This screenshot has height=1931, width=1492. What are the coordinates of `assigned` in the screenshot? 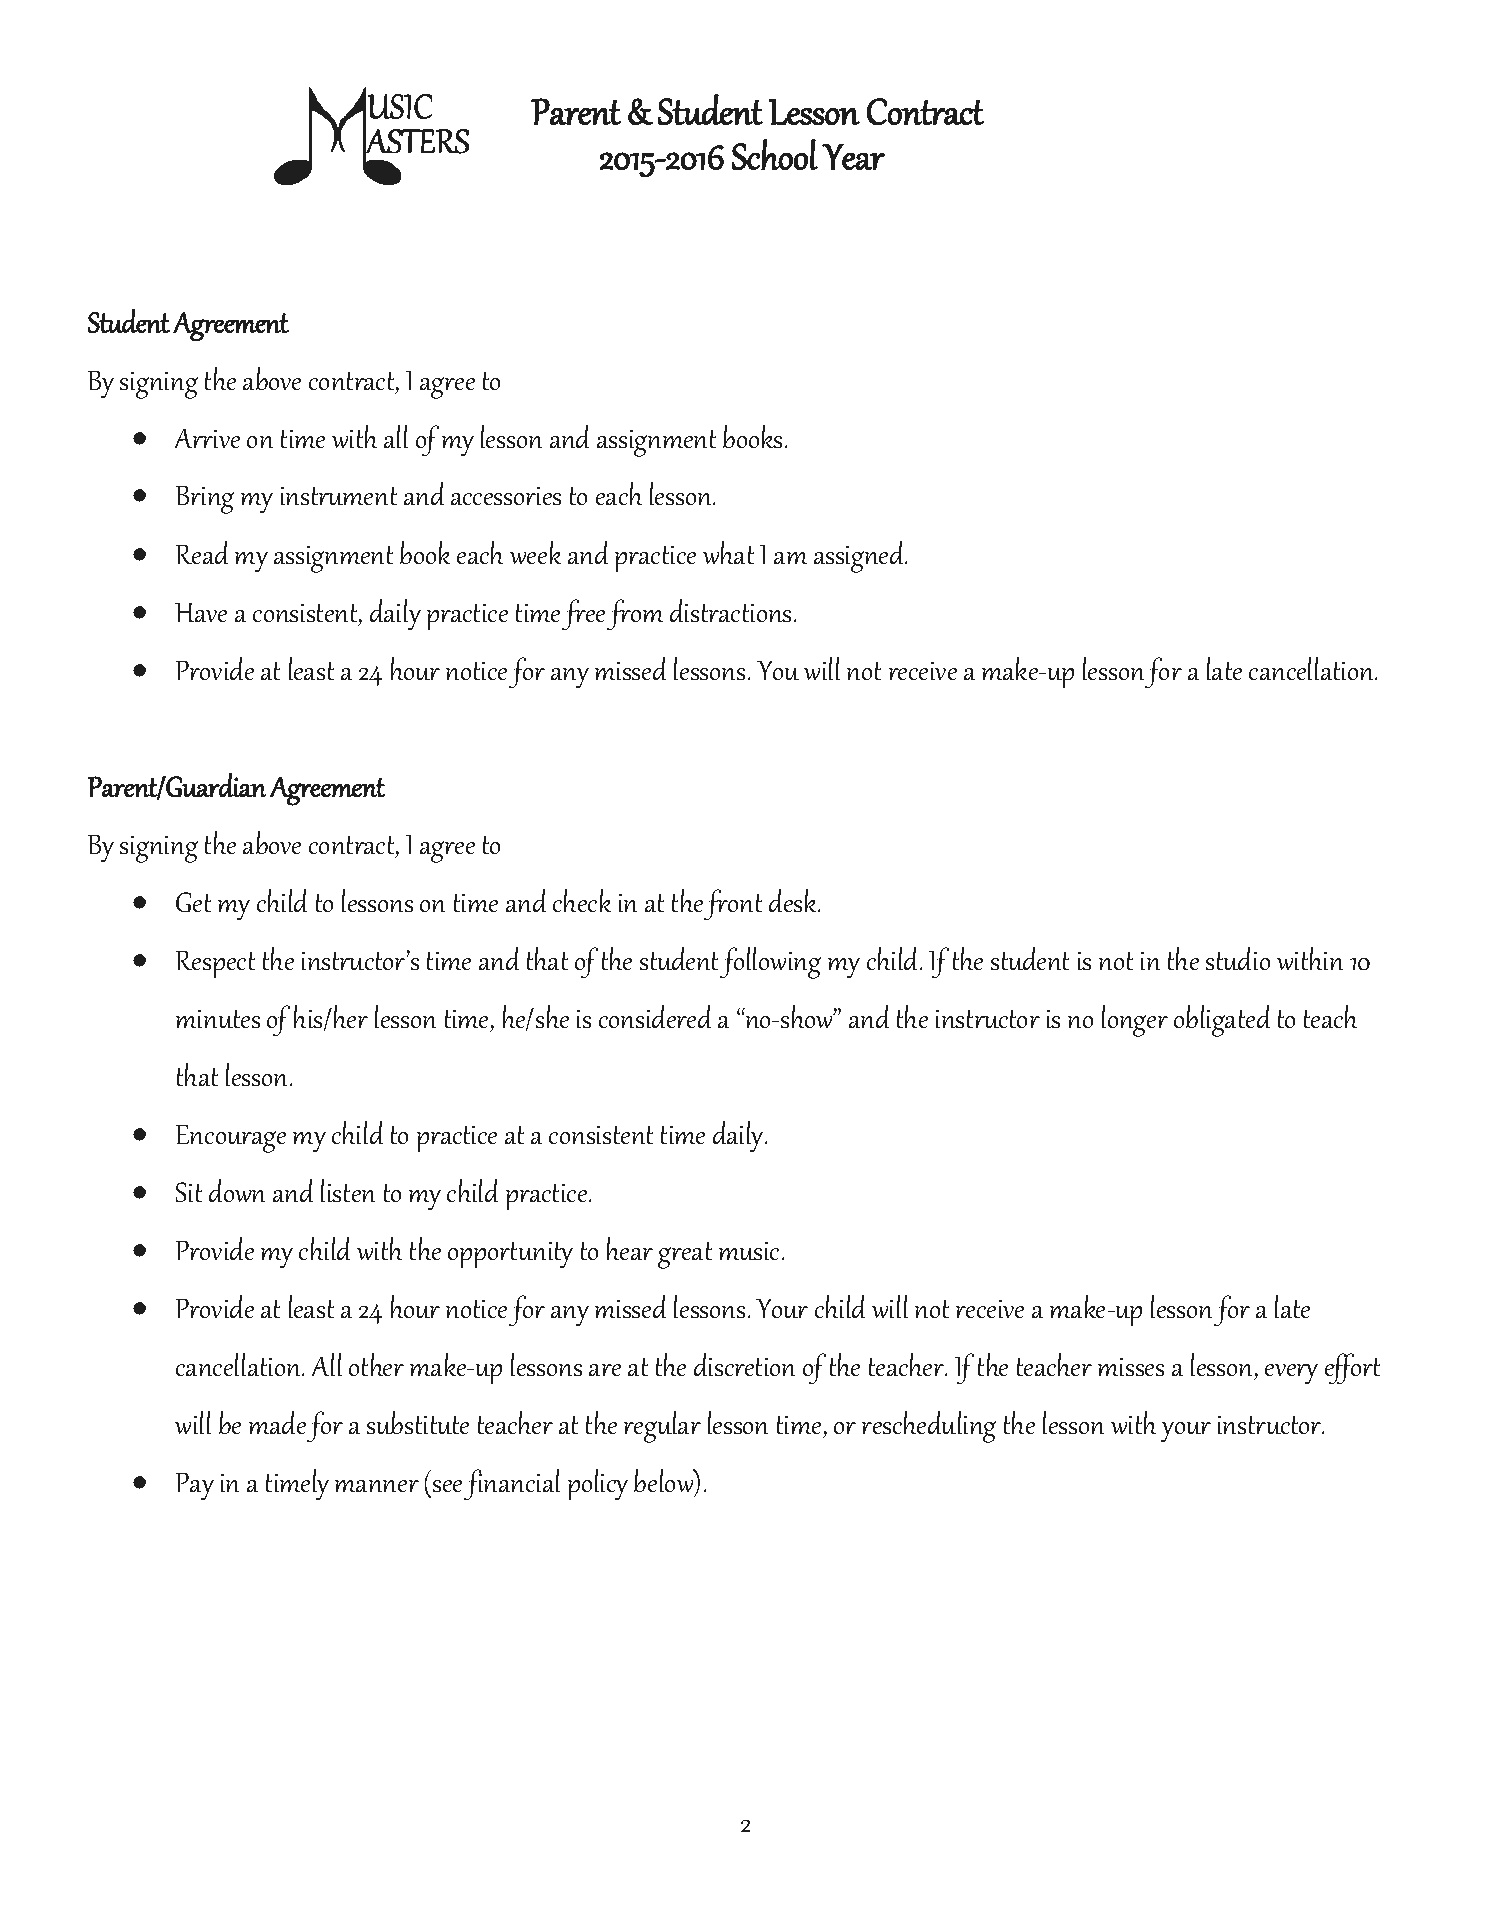 It's located at (860, 557).
